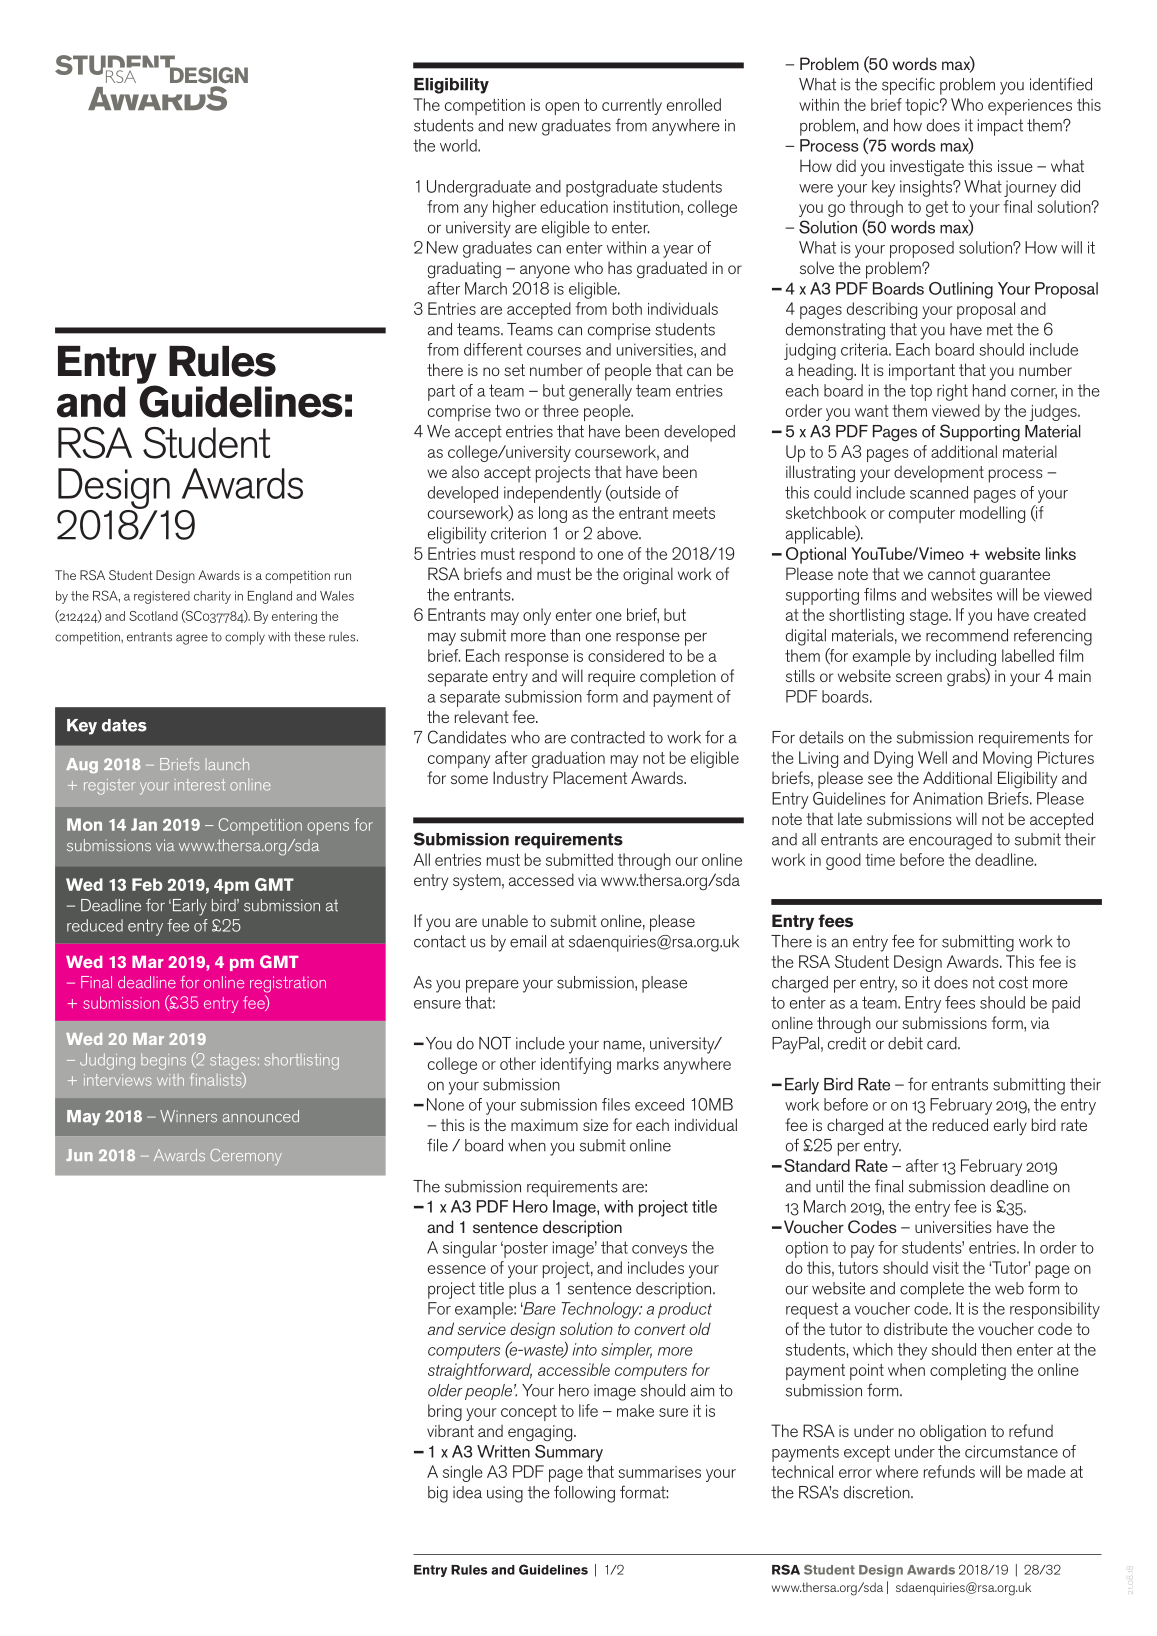 This document has height=1636, width=1157. I want to click on topic, so click(923, 106).
